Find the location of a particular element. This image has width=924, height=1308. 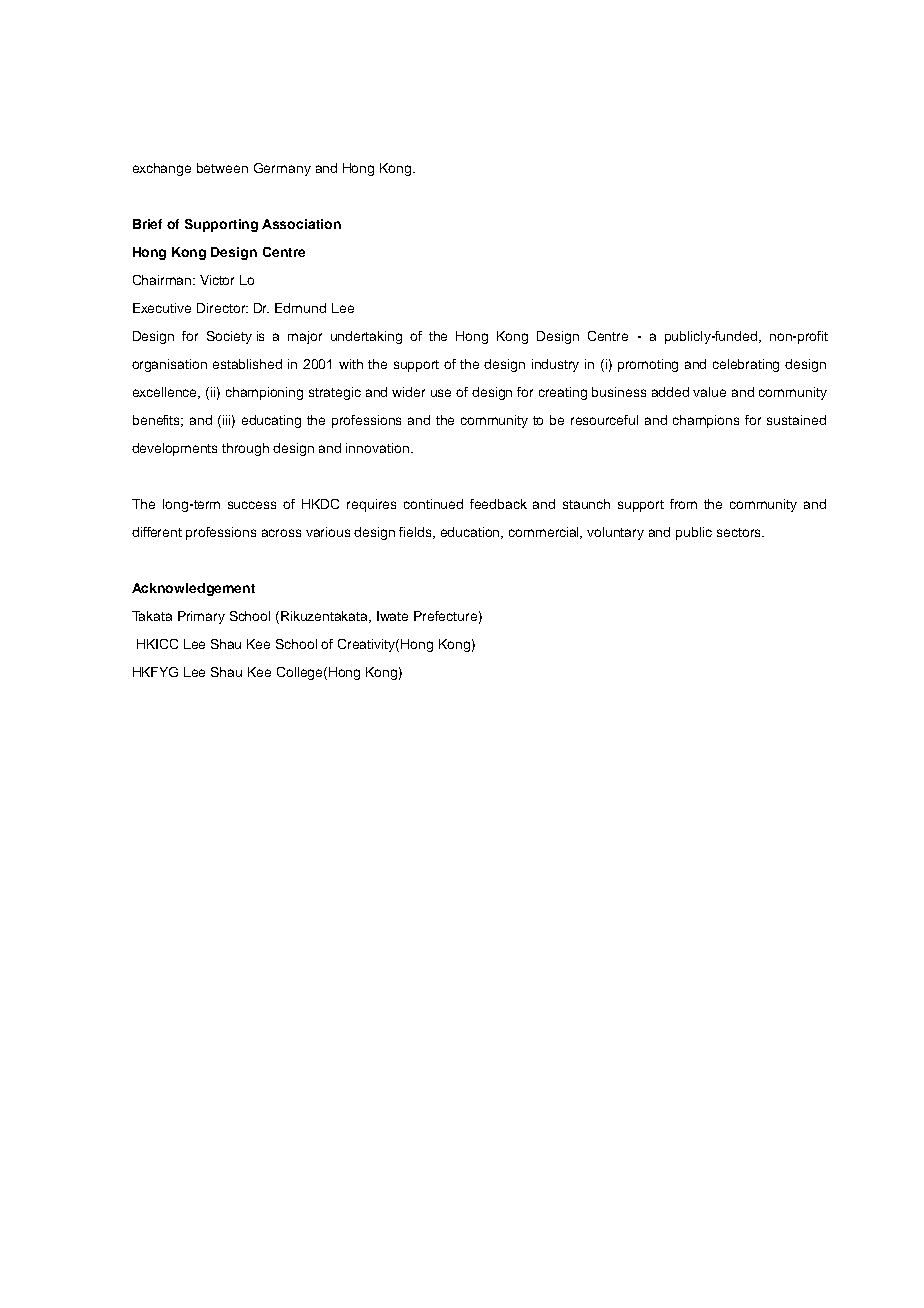

between is located at coordinates (222, 168).
